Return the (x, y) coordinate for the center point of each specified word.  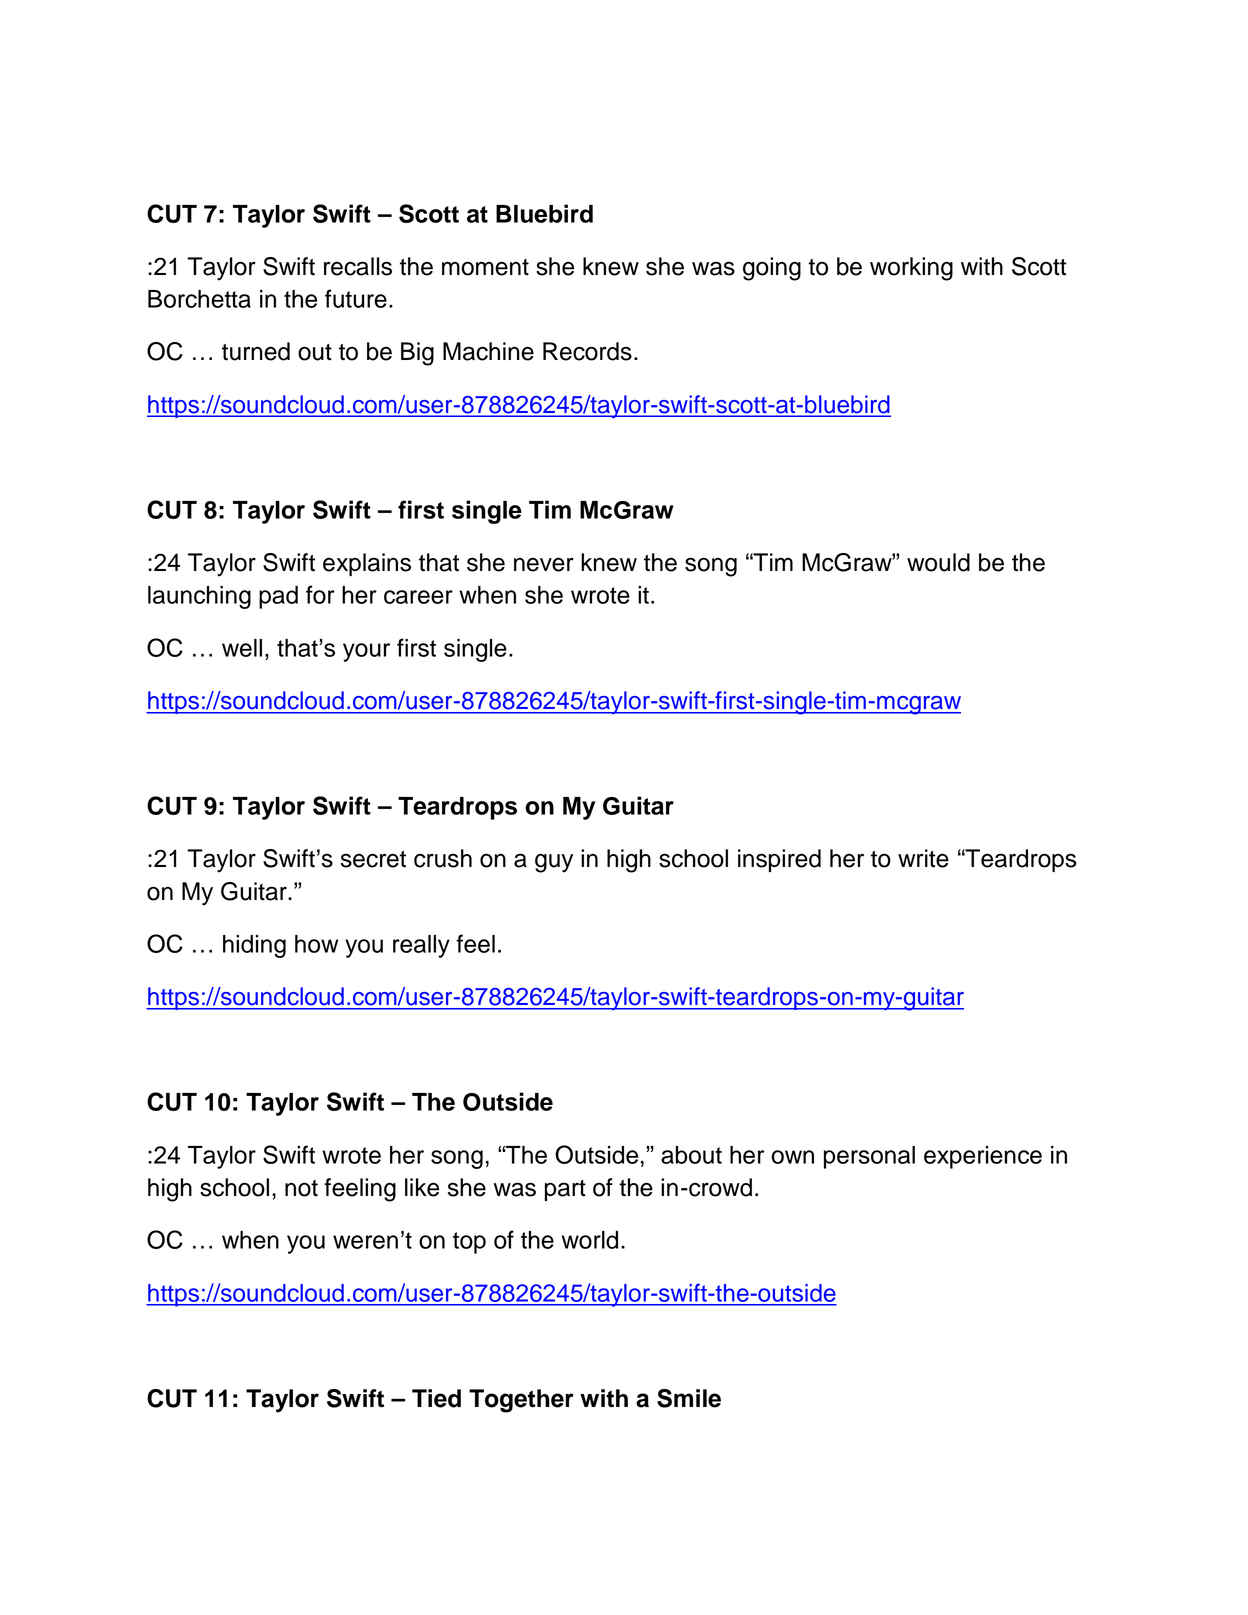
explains (367, 564)
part (565, 1190)
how (316, 944)
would (938, 562)
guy (554, 863)
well (242, 648)
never (544, 564)
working (911, 269)
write (923, 858)
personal (869, 1157)
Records (587, 351)
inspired (779, 860)
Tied (436, 1398)
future (356, 298)
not (301, 1188)
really (421, 946)
